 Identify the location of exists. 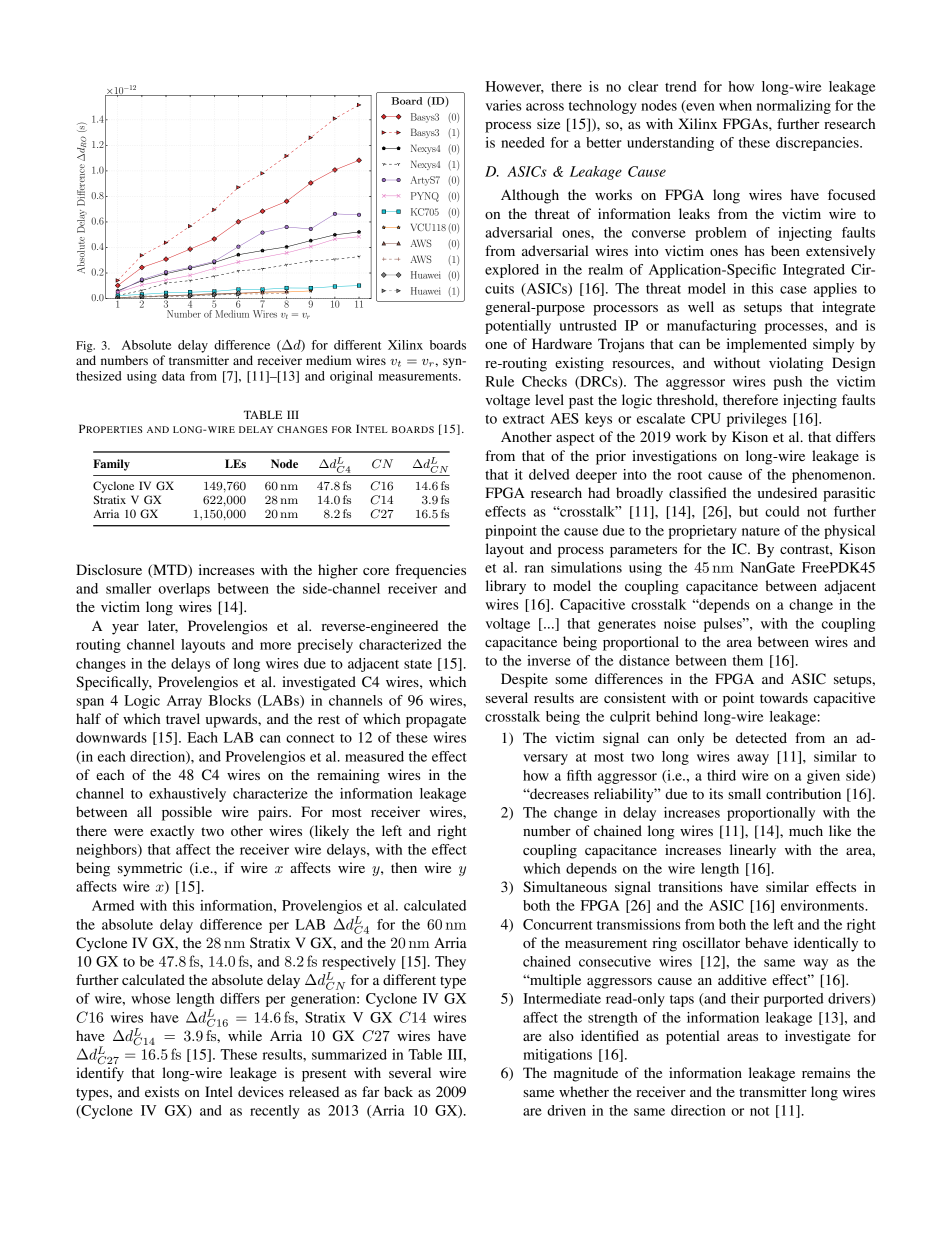
(162, 1091).
